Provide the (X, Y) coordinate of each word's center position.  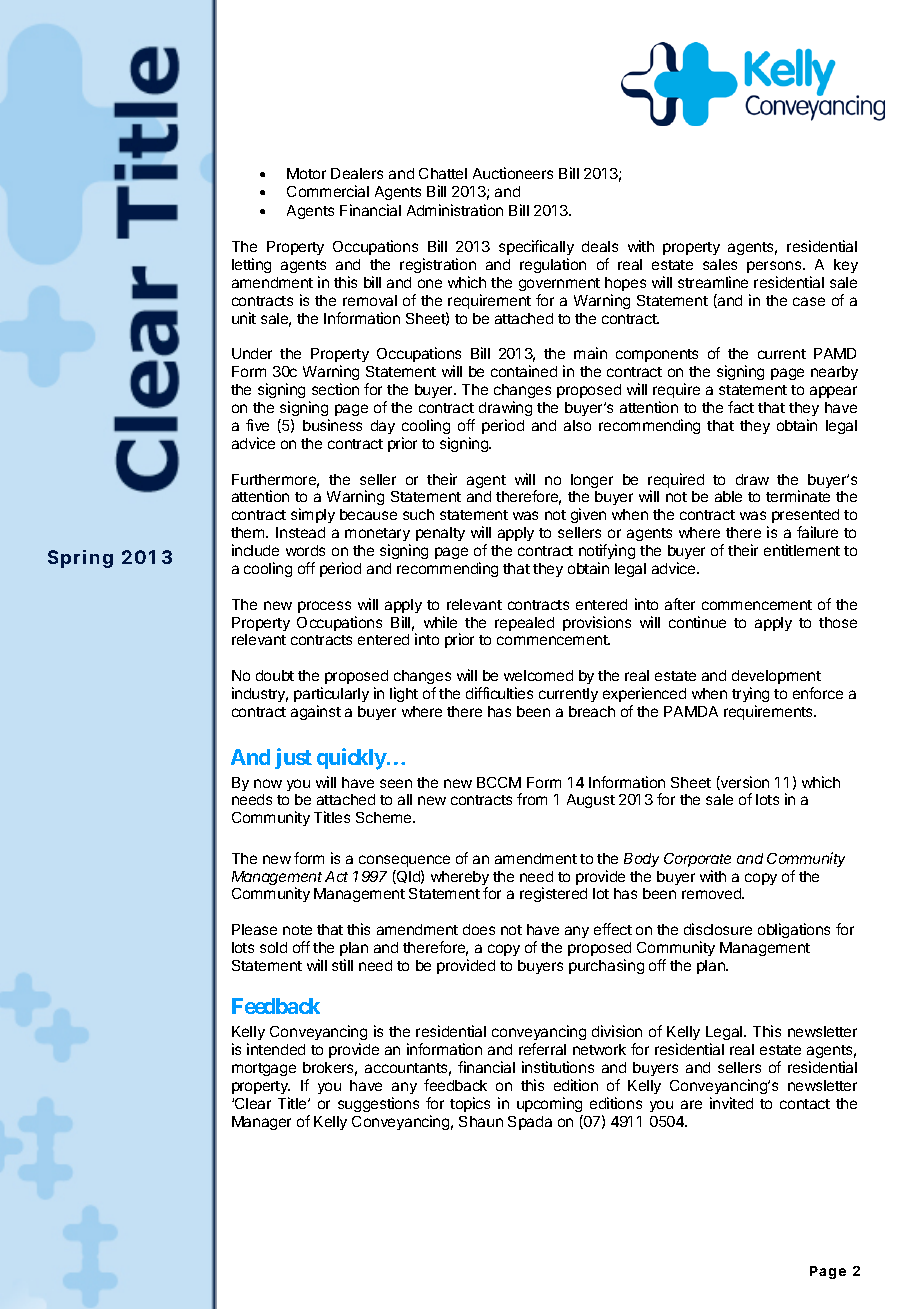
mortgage (264, 1069)
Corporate (697, 860)
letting (251, 265)
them (249, 532)
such (418, 514)
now (268, 783)
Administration (455, 210)
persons (775, 267)
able (728, 496)
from (532, 799)
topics (470, 1104)
